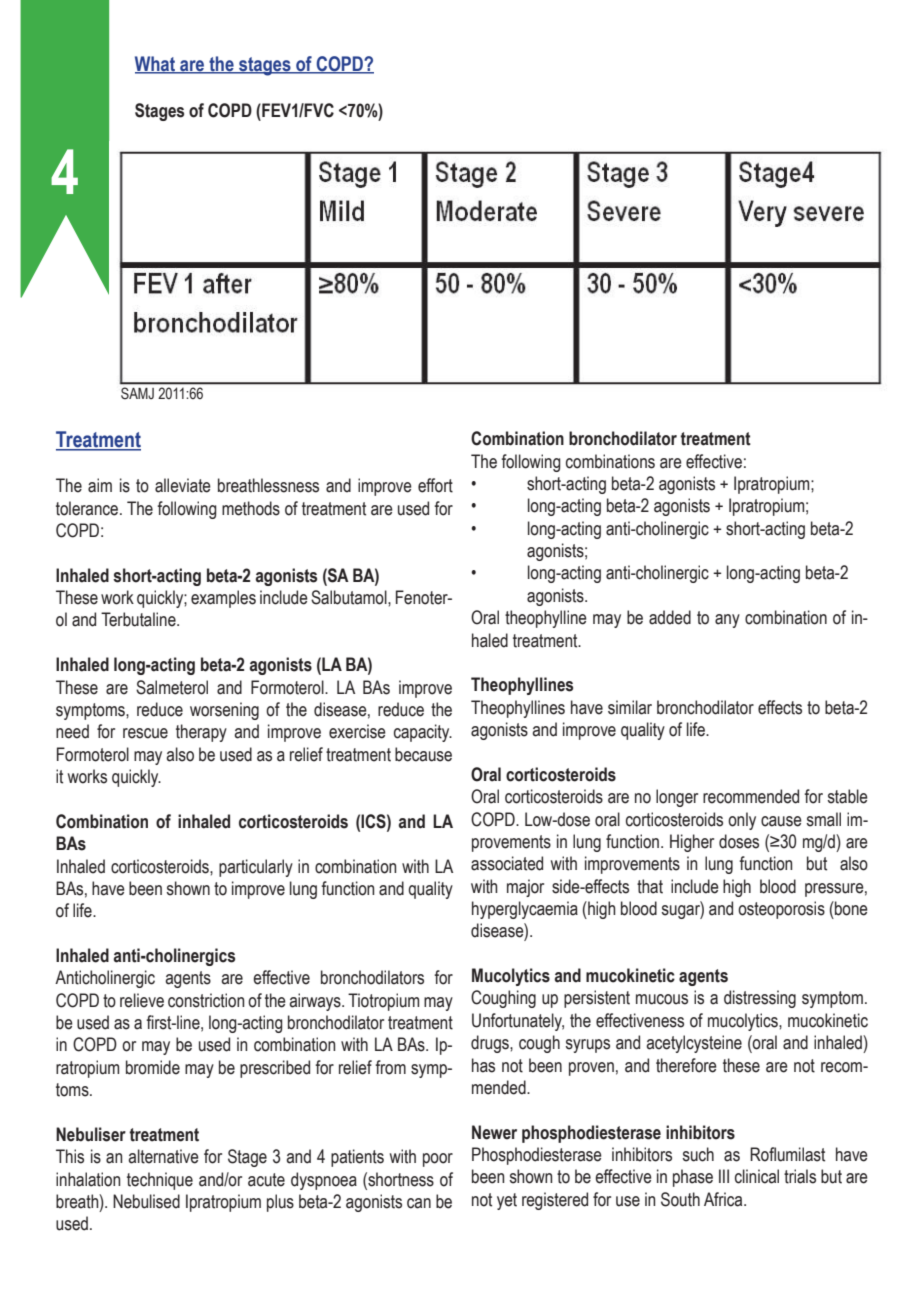 The image size is (924, 1308). Describe the element at coordinates (670, 617) in the image. I see `added` at that location.
